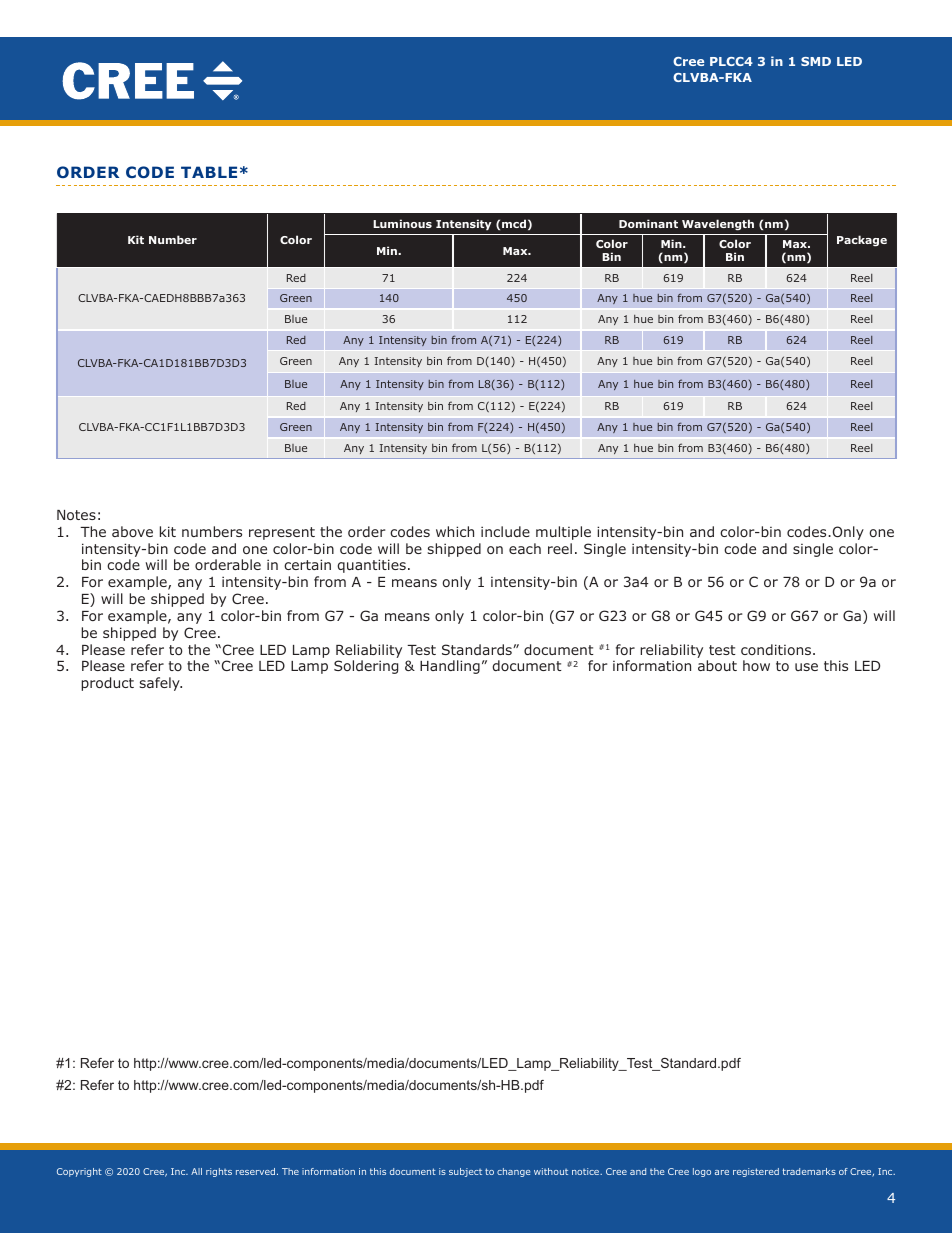 The image size is (952, 1233). Describe the element at coordinates (209, 172) in the document. I see `TABLE` at that location.
